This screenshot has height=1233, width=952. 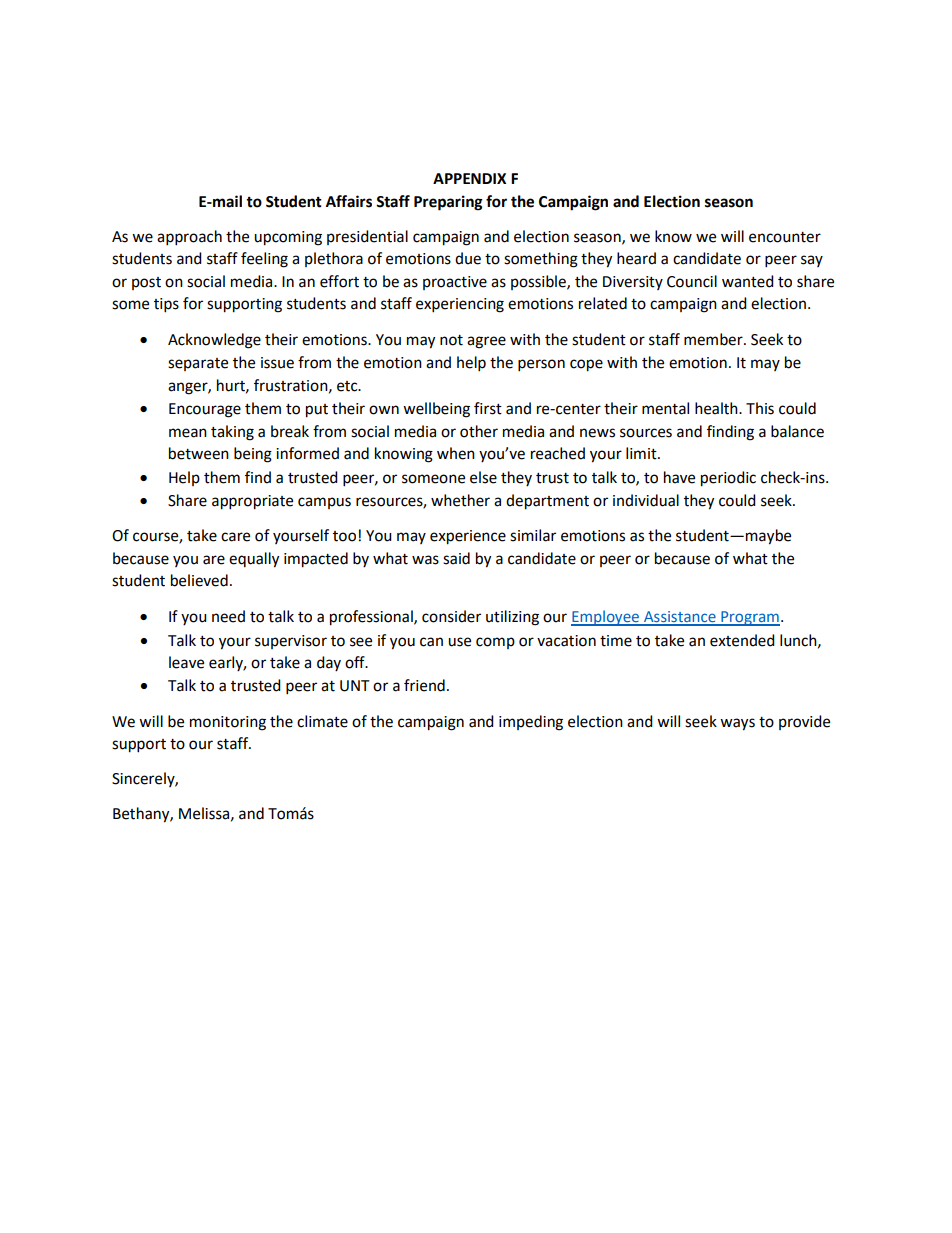 What do you see at coordinates (448, 203) in the screenshot?
I see `Preparing` at bounding box center [448, 203].
